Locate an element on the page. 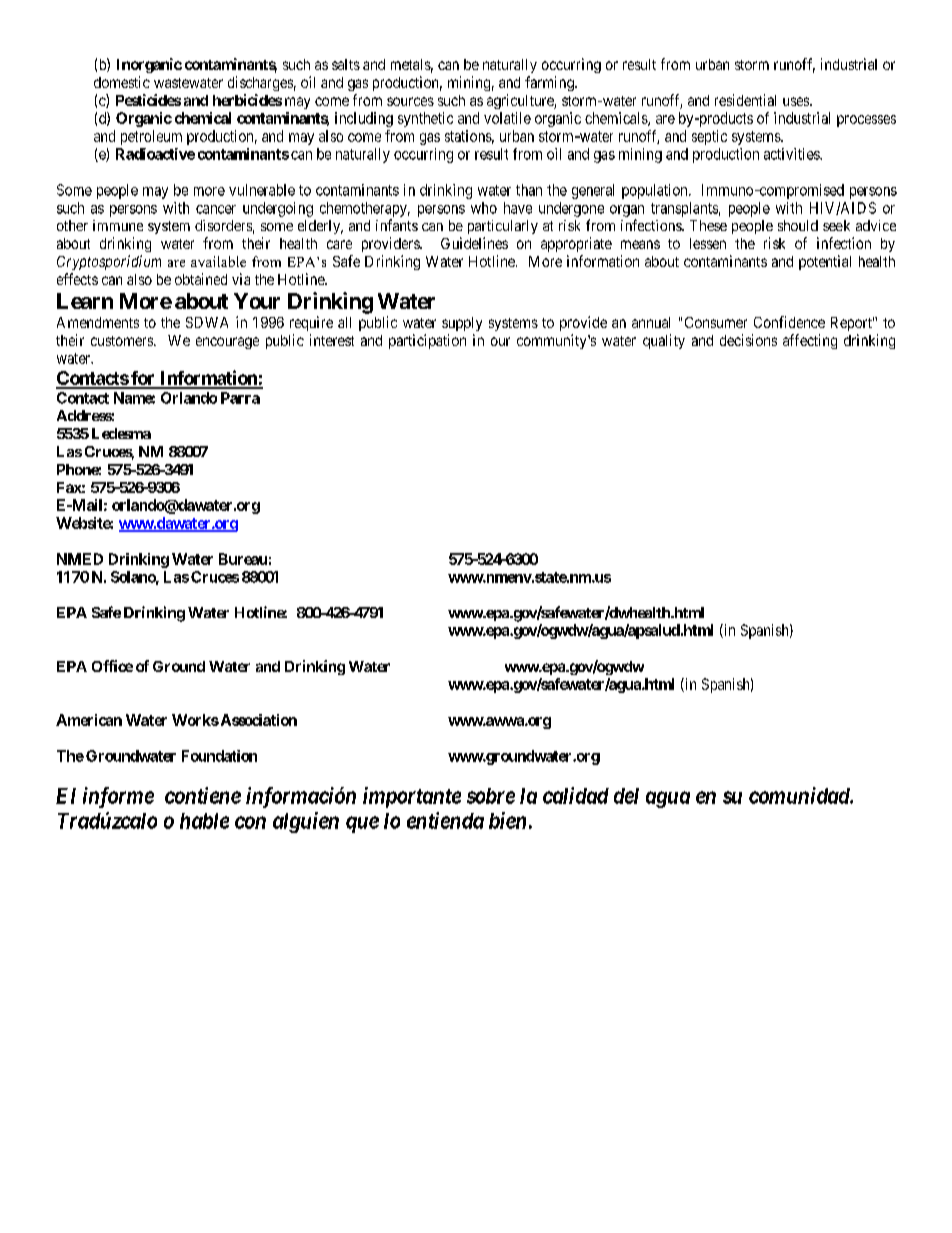  sobre is located at coordinates (491, 796).
